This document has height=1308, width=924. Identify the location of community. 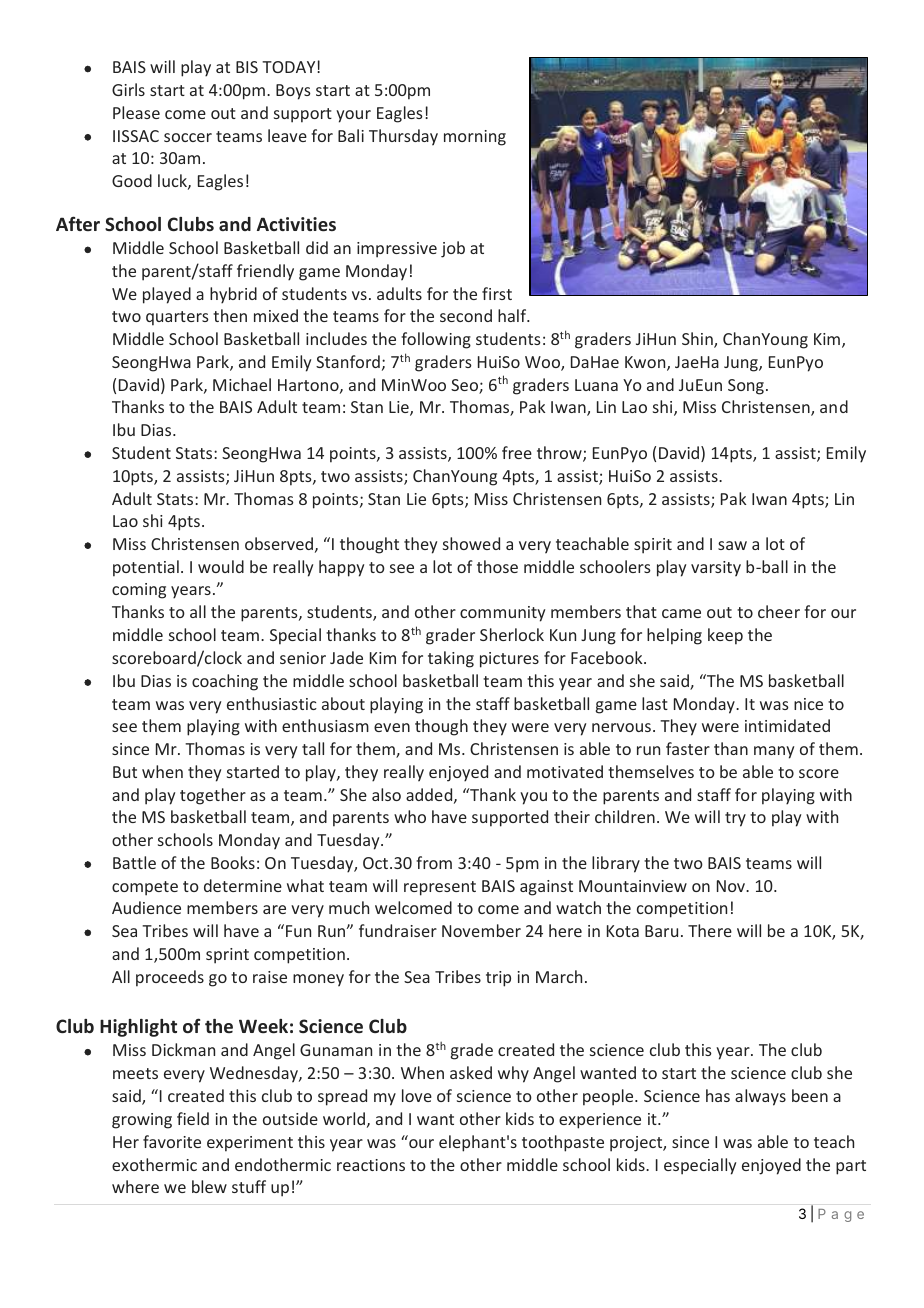
(502, 614).
